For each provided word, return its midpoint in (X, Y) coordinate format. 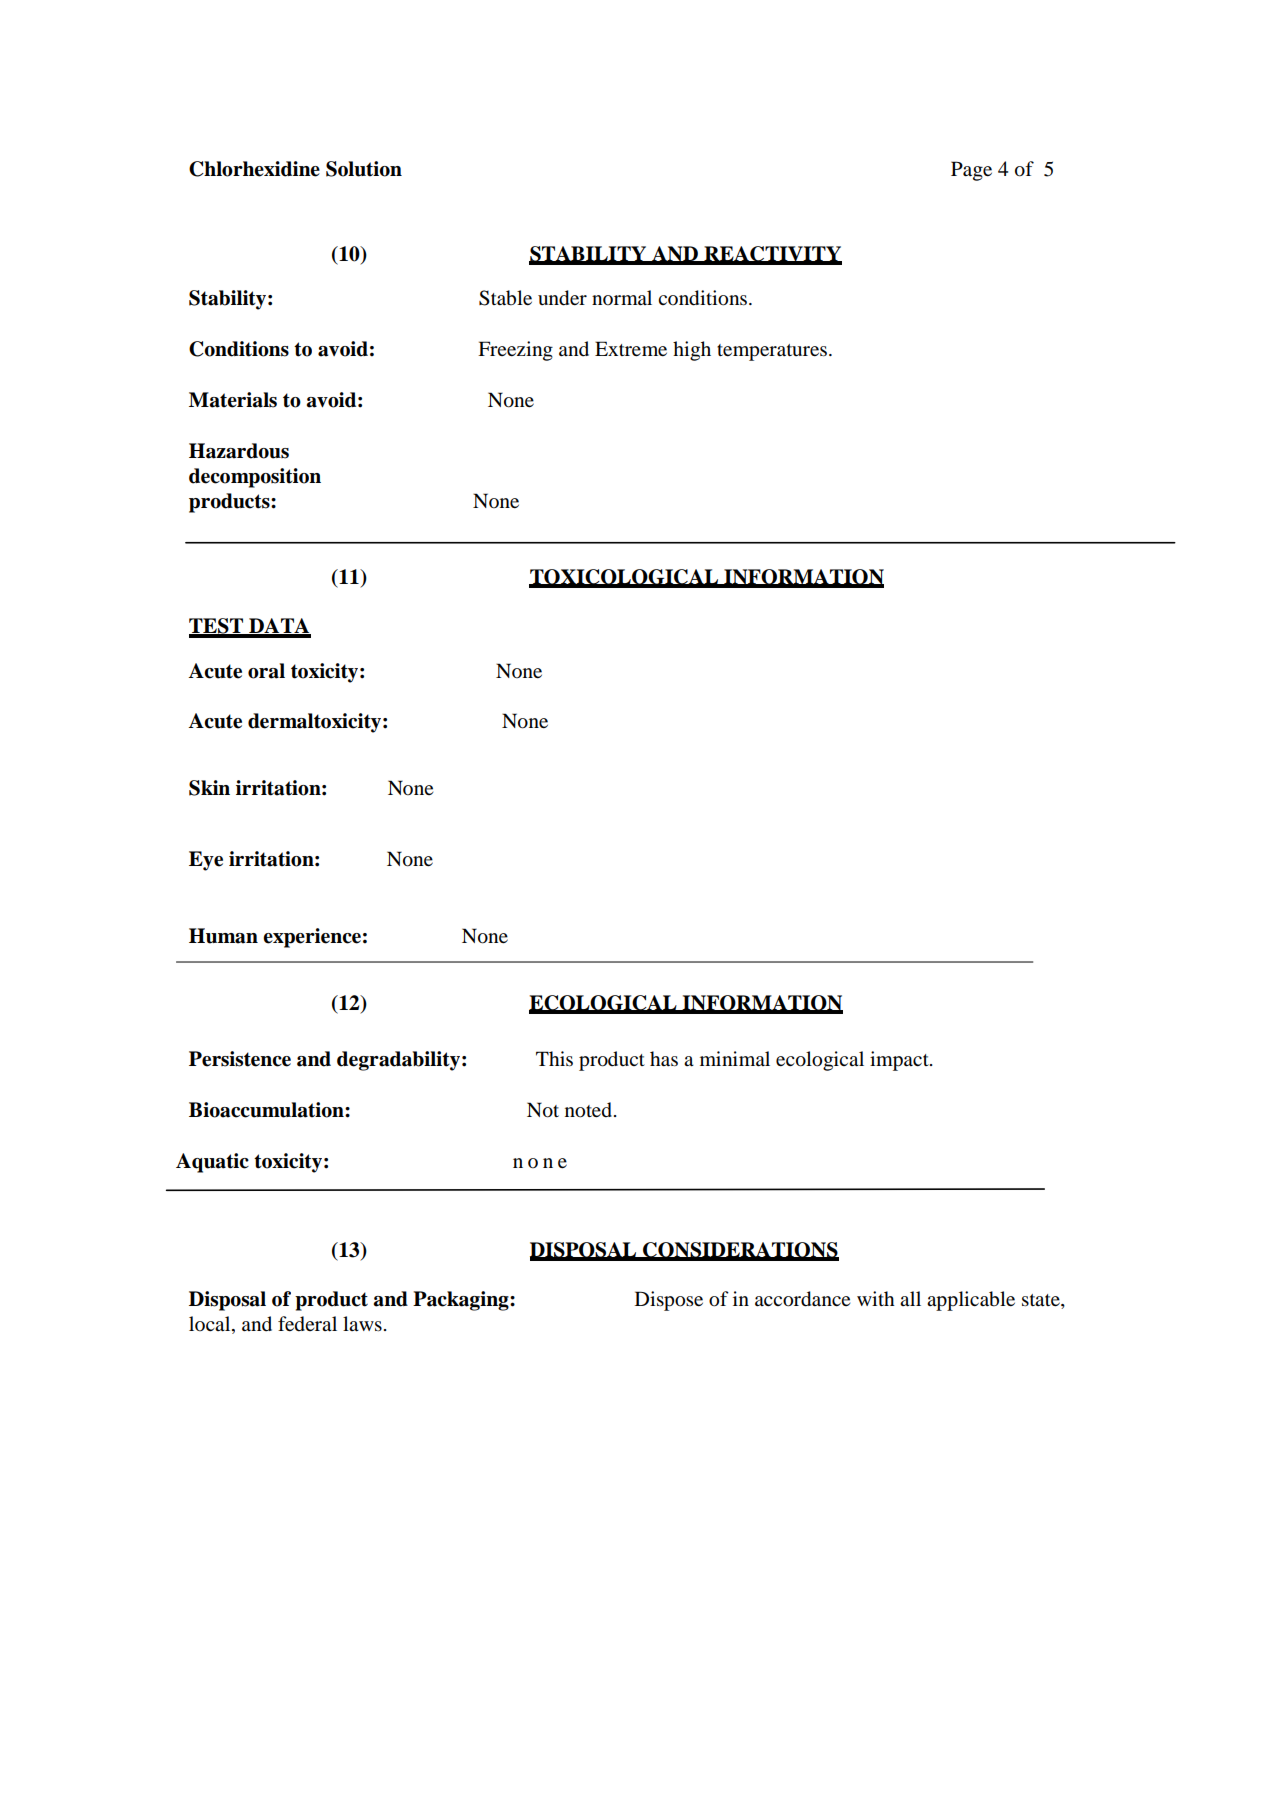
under (562, 298)
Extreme (631, 349)
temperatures (773, 352)
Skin (209, 788)
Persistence (240, 1059)
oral (266, 671)
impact (900, 1061)
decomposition (255, 478)
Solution (364, 169)
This (554, 1058)
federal (307, 1324)
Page (971, 171)
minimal (735, 1058)
